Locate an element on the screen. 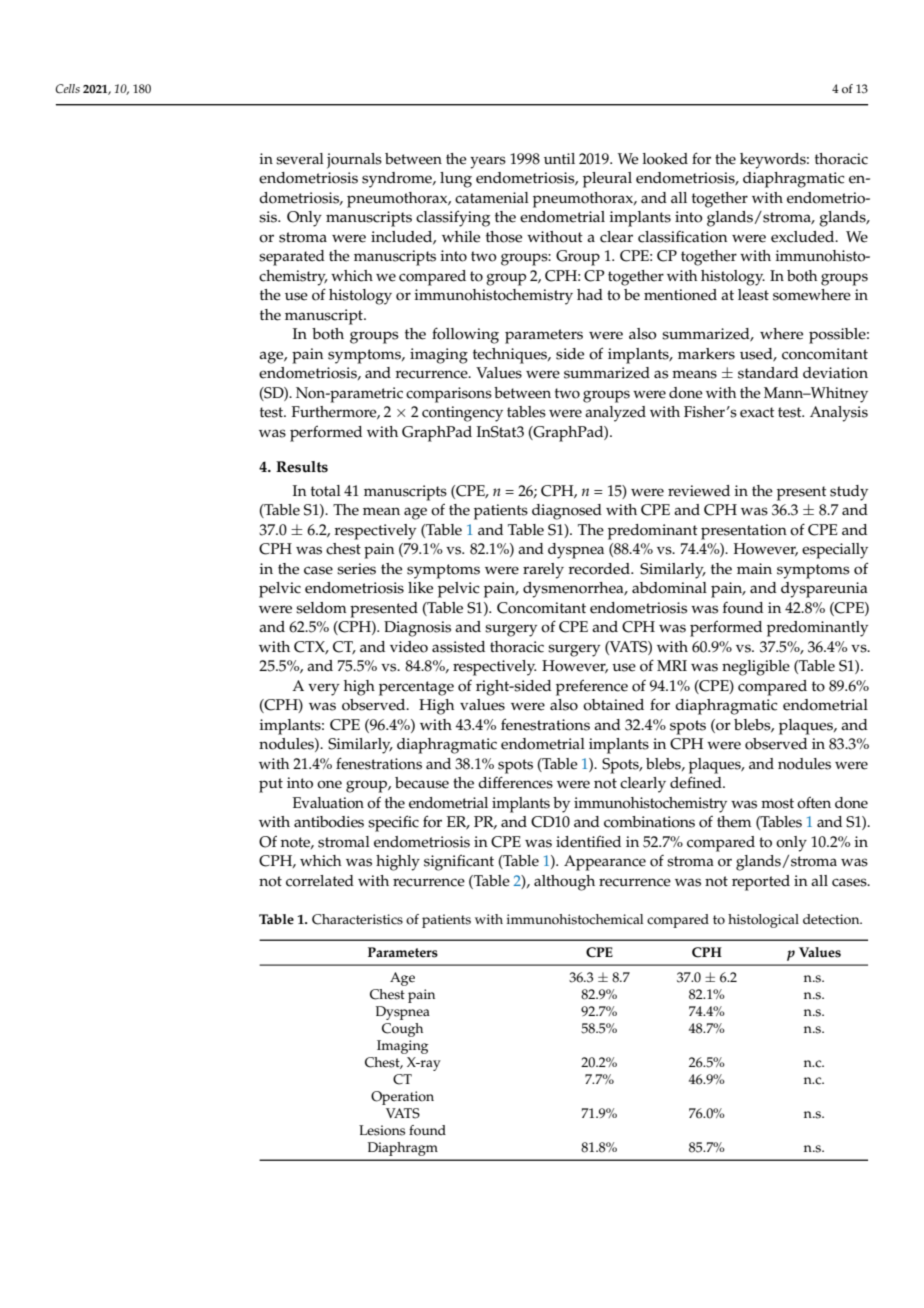 This screenshot has height=1308, width=924. least is located at coordinates (753, 295).
